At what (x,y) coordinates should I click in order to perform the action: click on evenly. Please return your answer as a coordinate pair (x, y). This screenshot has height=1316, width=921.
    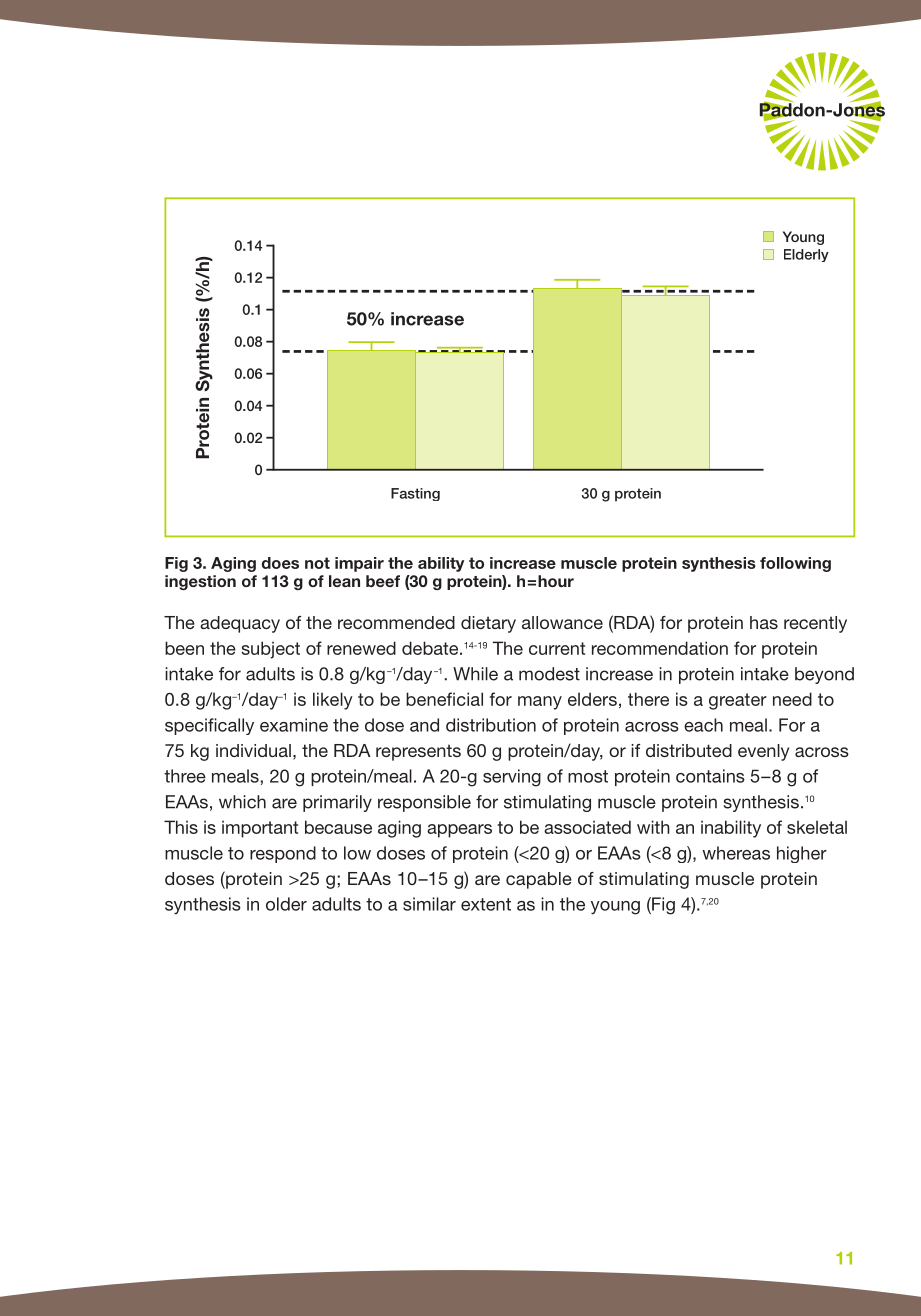
    Looking at the image, I should click on (763, 752).
